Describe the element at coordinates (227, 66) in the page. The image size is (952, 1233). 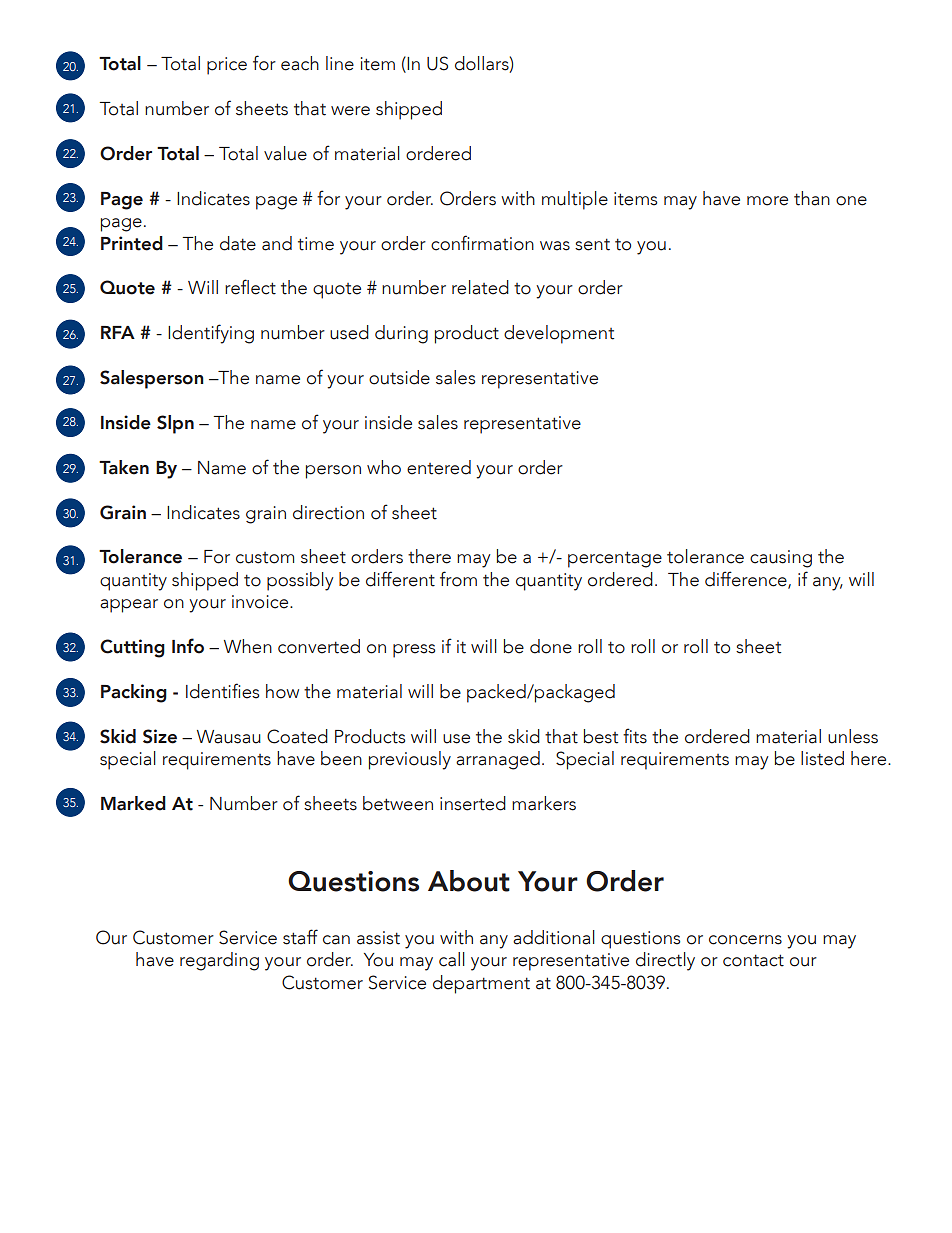
I see `price` at that location.
